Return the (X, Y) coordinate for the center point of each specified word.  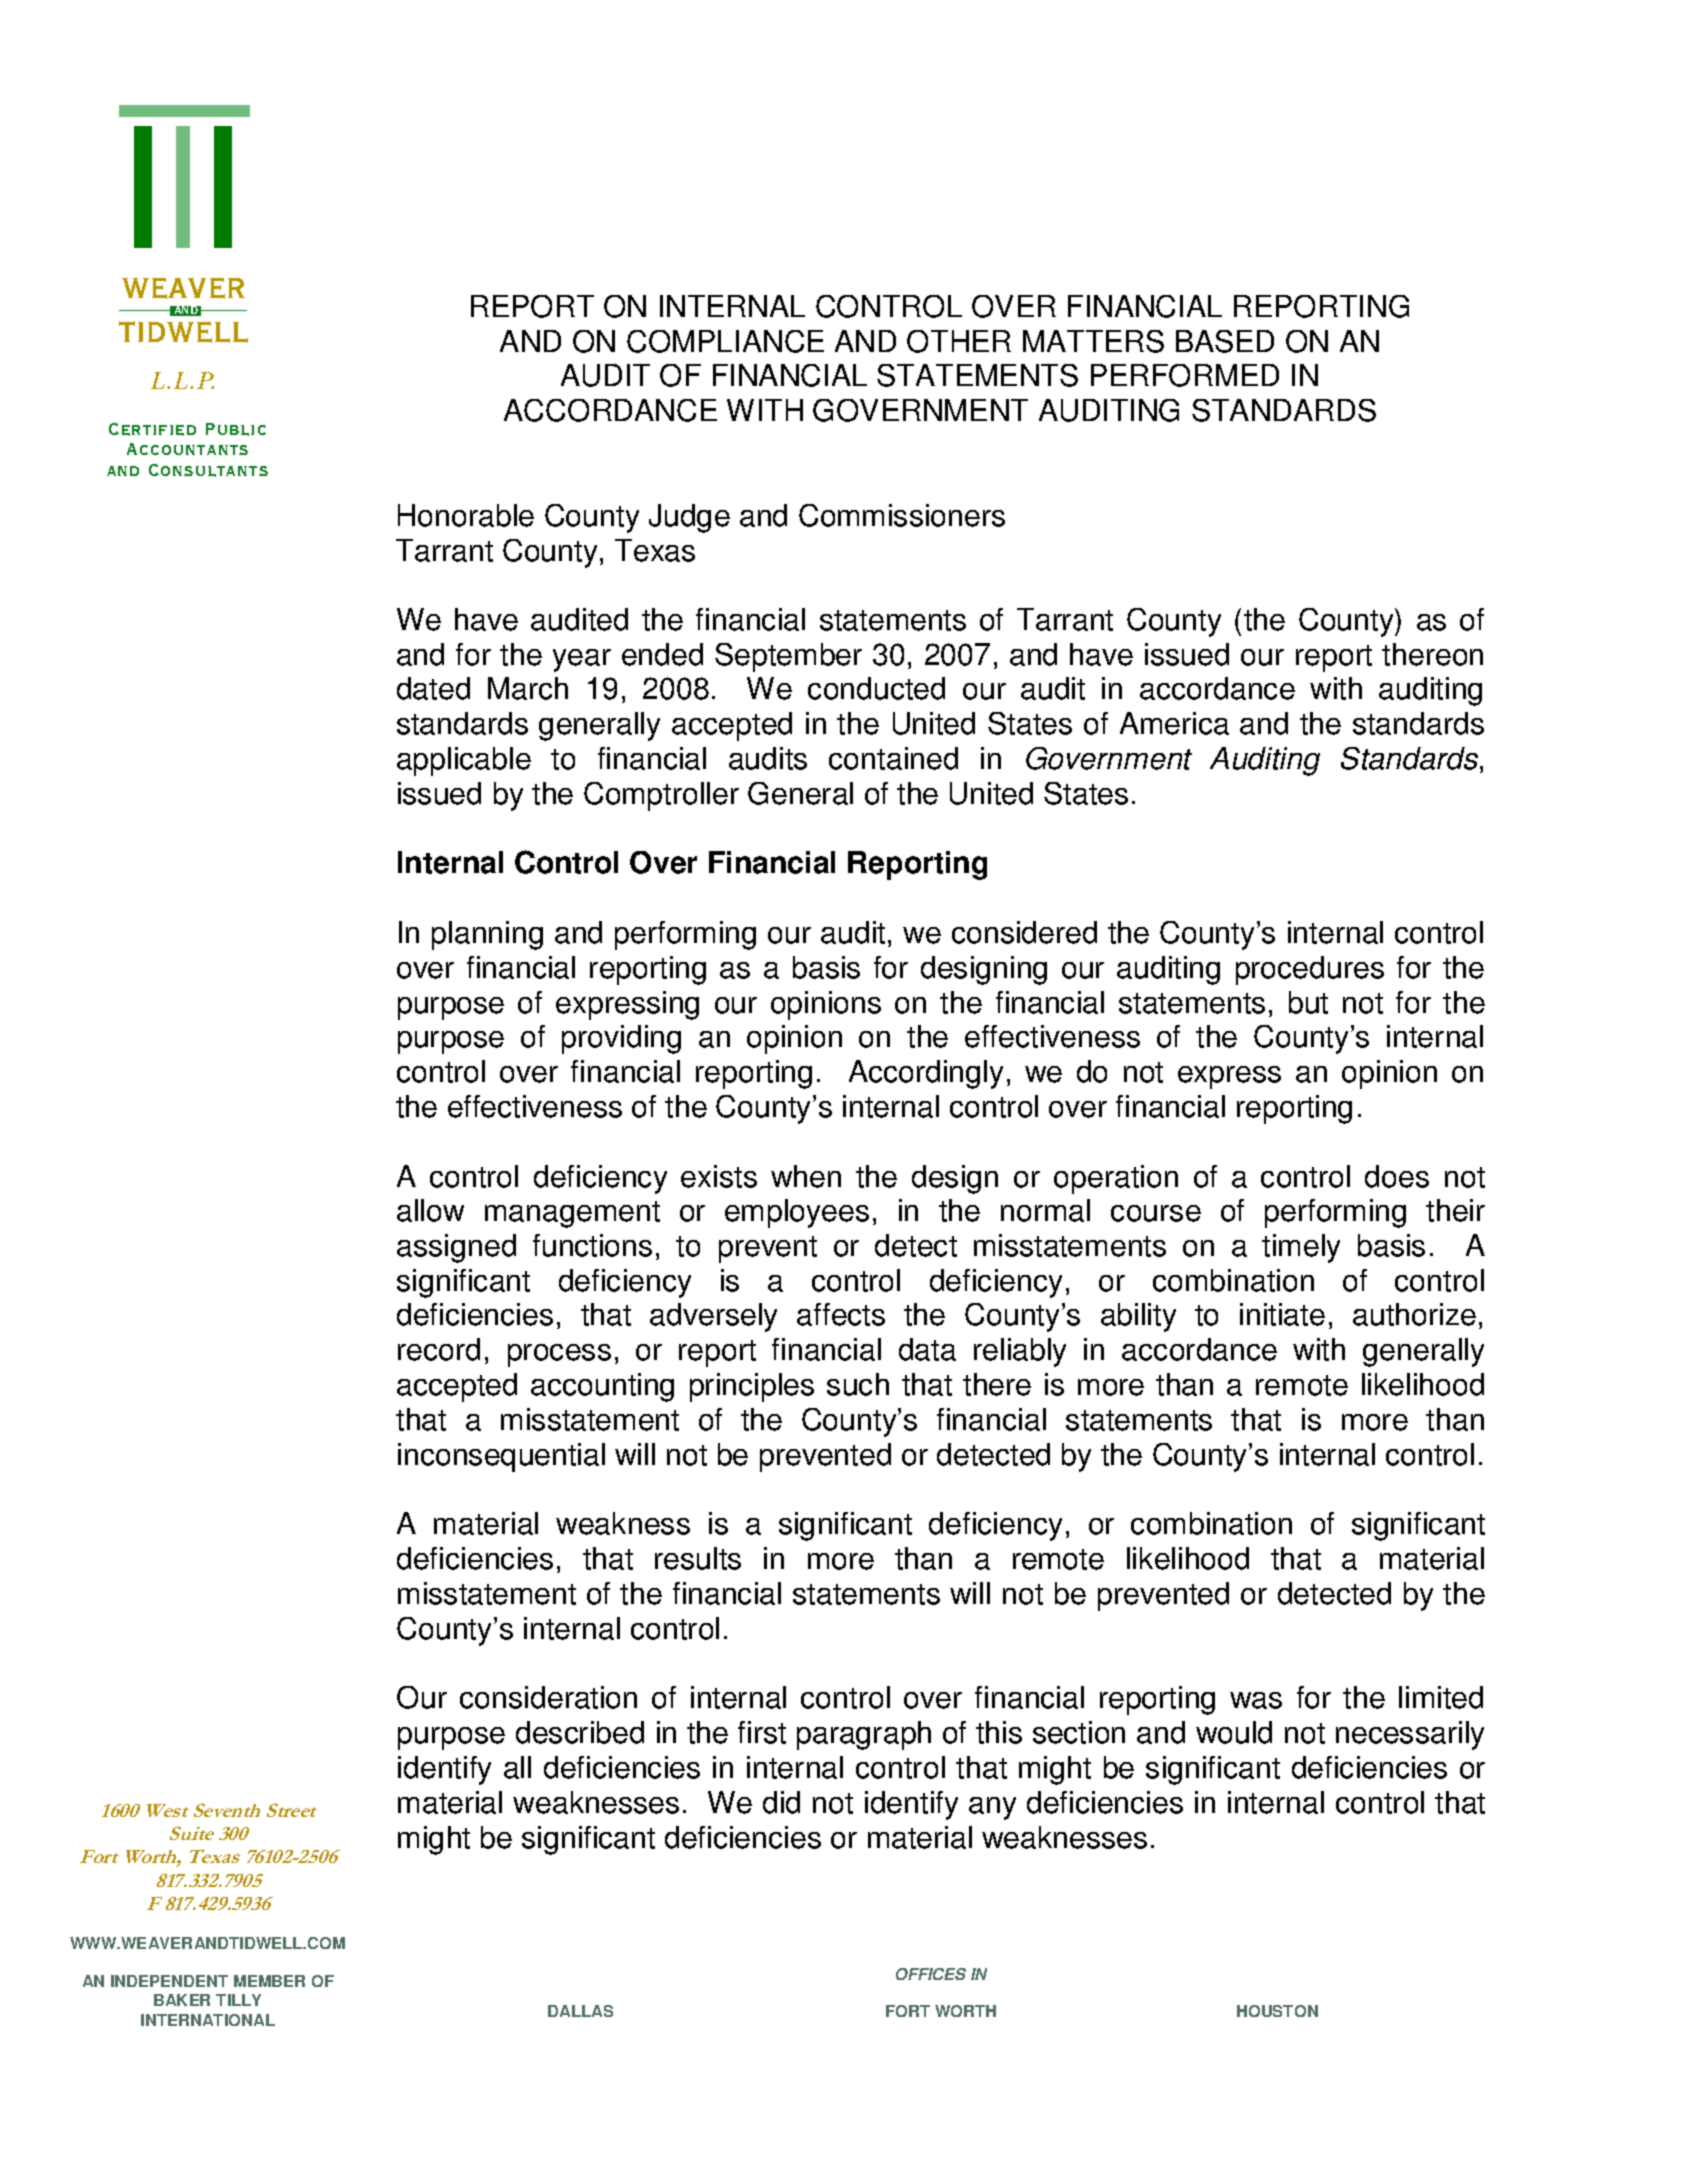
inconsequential (501, 1457)
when (806, 1176)
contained (893, 758)
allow (430, 1210)
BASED (1225, 341)
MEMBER (269, 1981)
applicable (464, 761)
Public (236, 429)
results (698, 1558)
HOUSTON (1277, 2011)
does (1397, 1176)
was (1256, 1700)
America (1174, 723)
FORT (908, 2011)
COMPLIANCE (725, 341)
